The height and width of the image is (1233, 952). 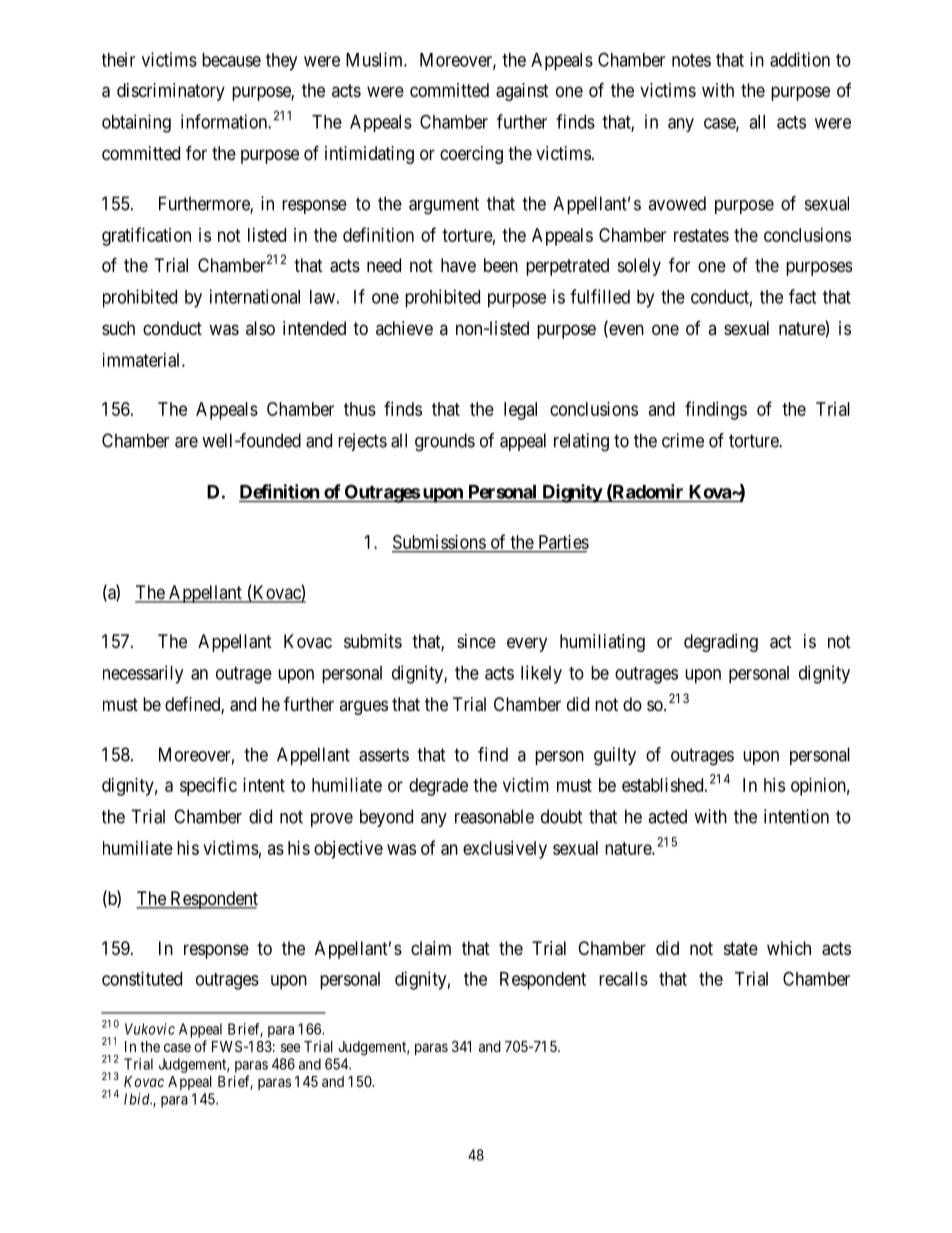 What do you see at coordinates (431, 948) in the image?
I see `claim` at bounding box center [431, 948].
